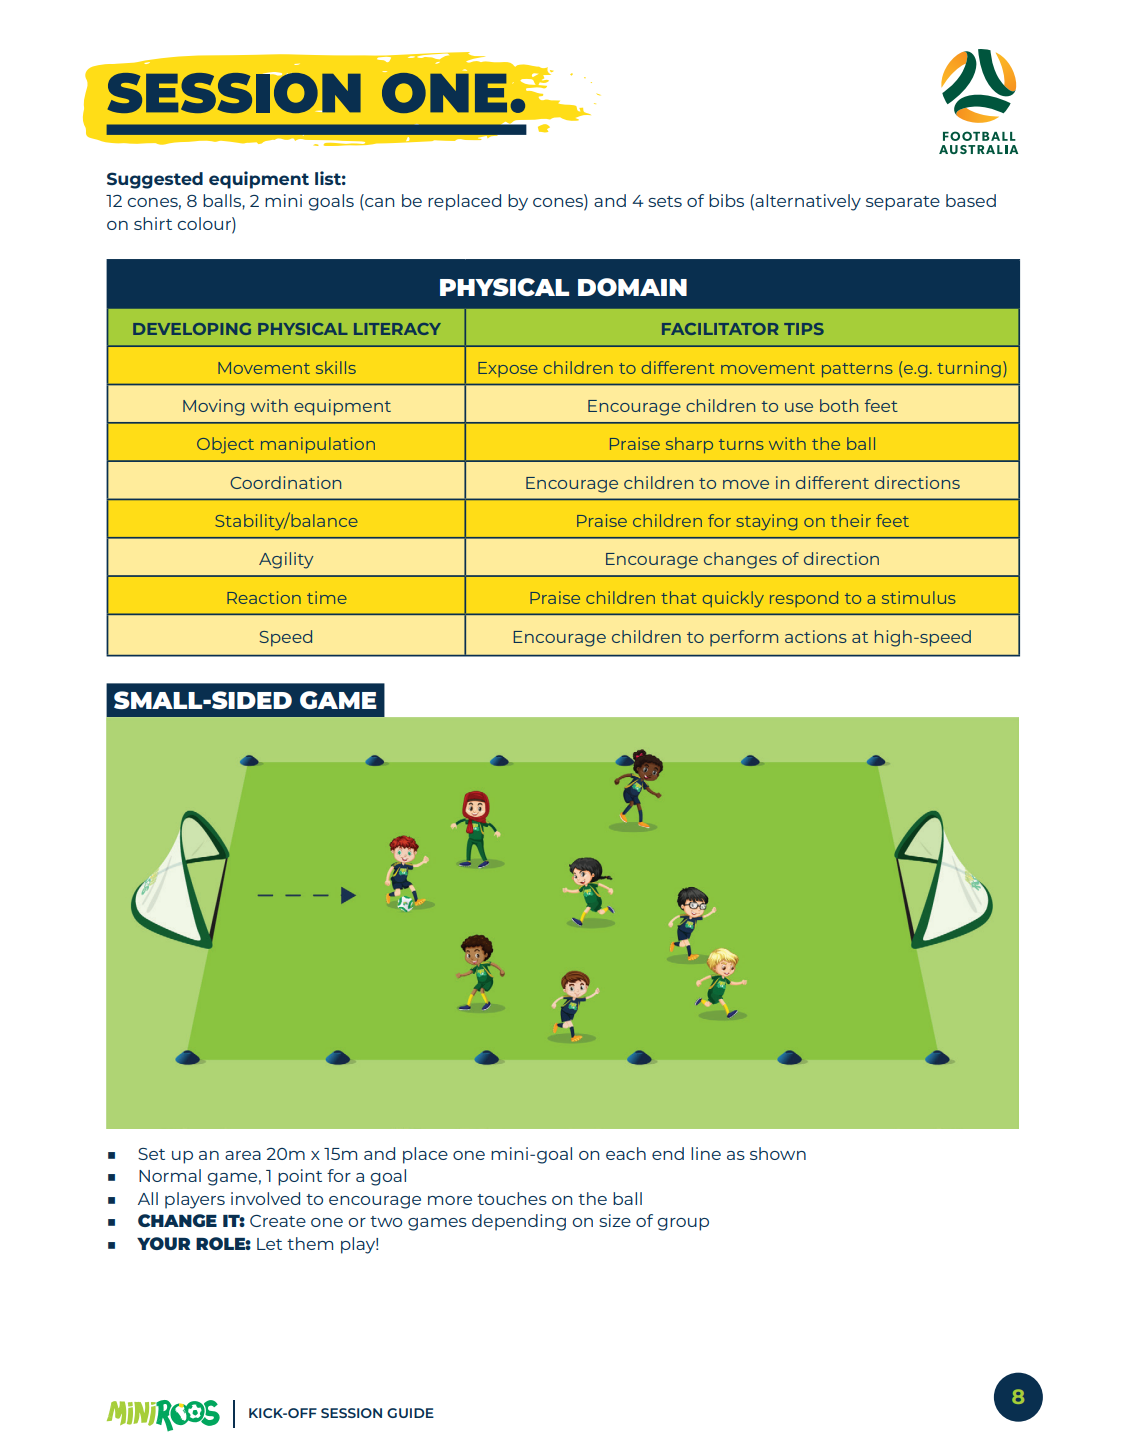  I want to click on SESSION, so click(351, 1413).
